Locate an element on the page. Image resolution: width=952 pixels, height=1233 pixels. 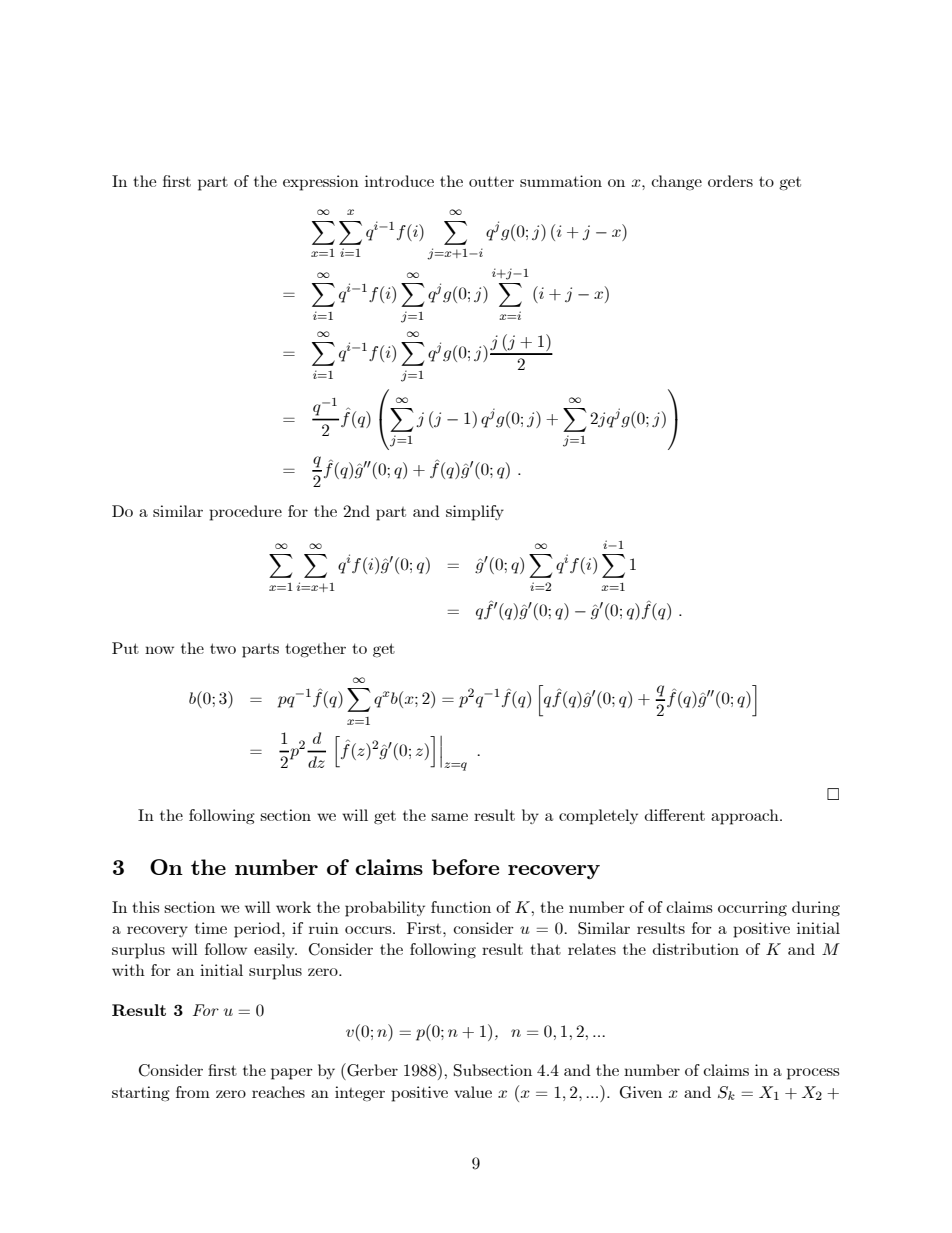
from is located at coordinates (193, 1092).
